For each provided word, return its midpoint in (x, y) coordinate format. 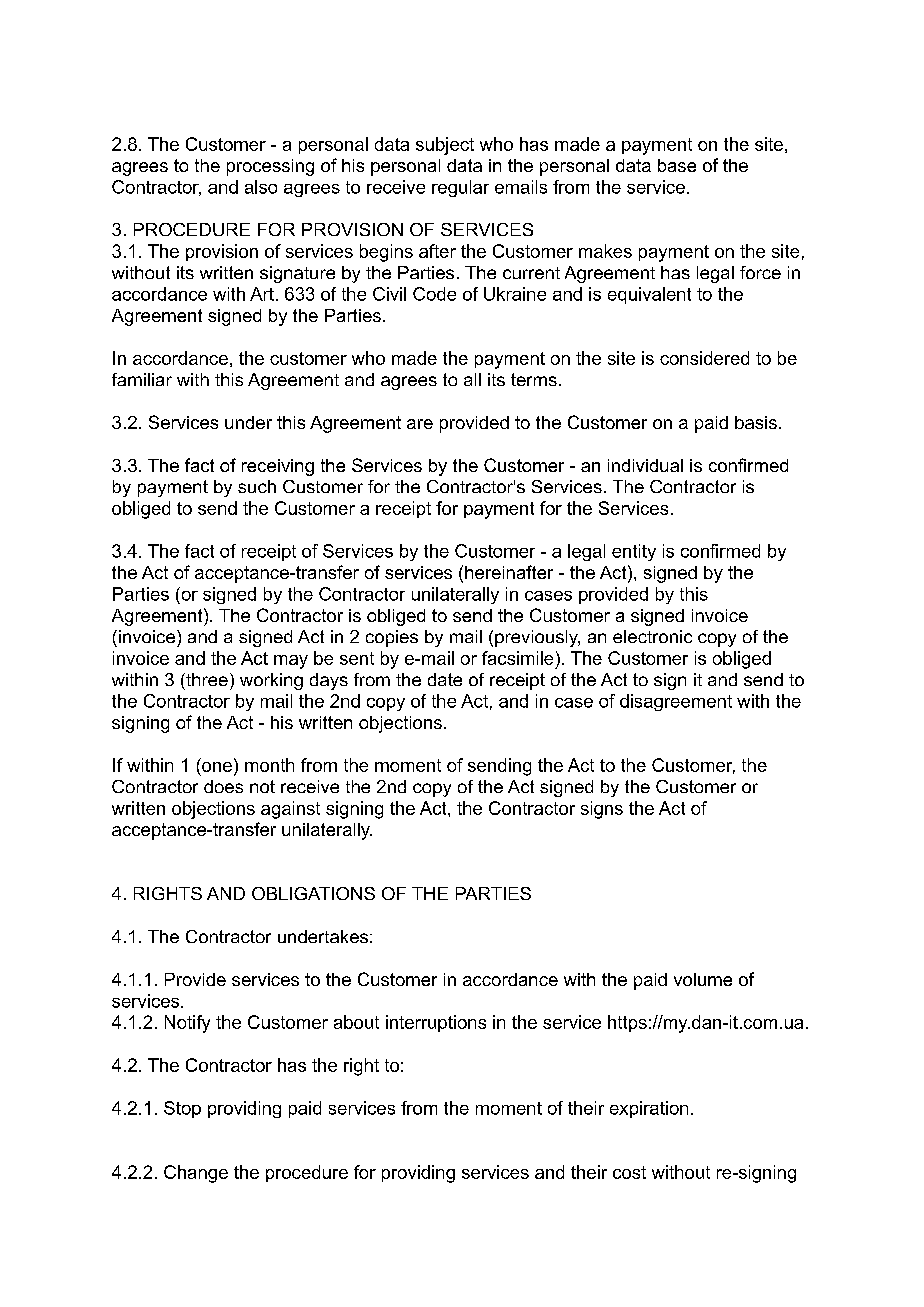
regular (460, 188)
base (677, 165)
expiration (649, 1109)
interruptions (436, 1023)
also (261, 187)
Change (196, 1174)
